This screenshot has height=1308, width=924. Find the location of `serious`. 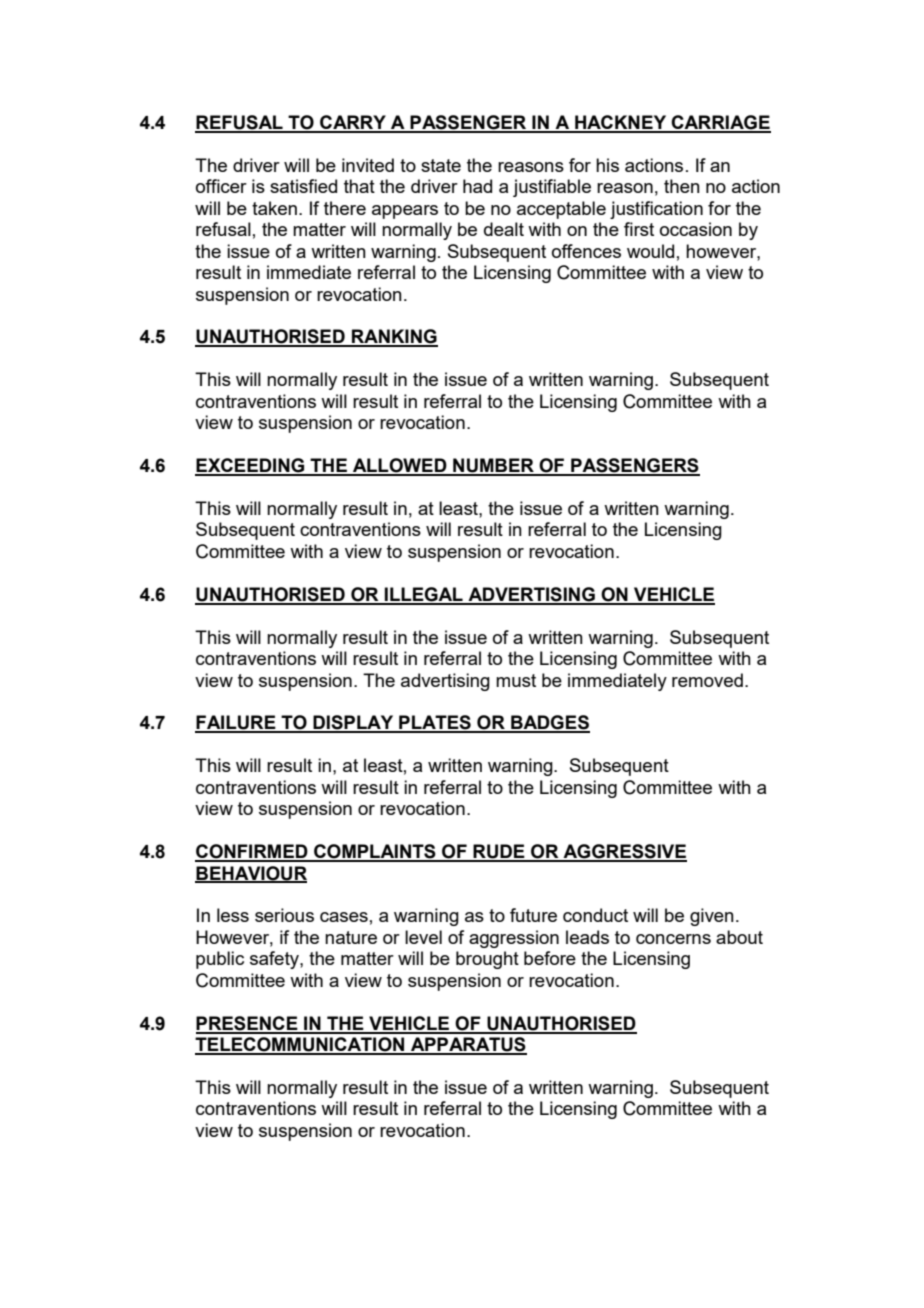

serious is located at coordinates (284, 915).
